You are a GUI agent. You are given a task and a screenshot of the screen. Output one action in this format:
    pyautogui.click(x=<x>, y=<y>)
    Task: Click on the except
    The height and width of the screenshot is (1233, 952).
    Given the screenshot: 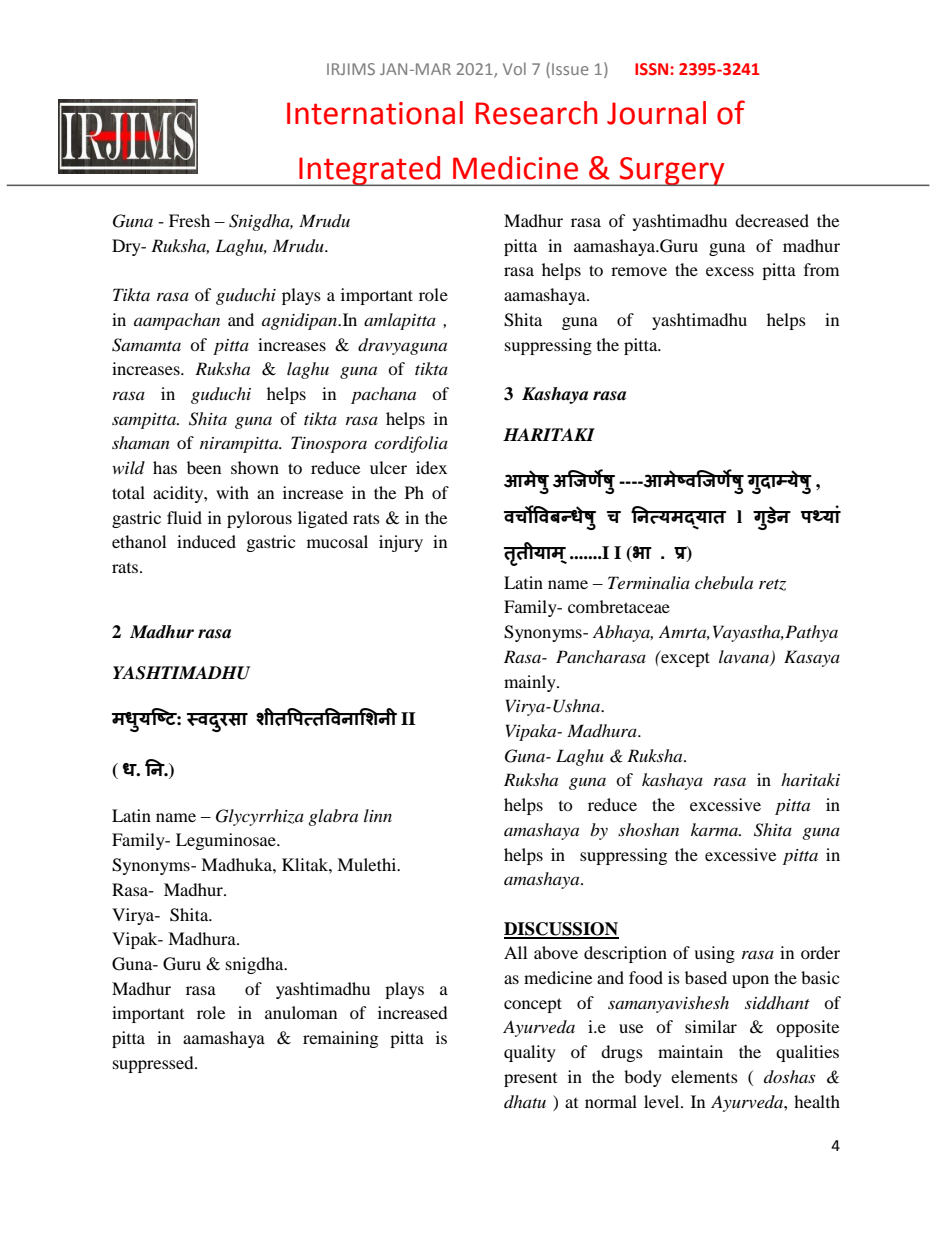 What is the action you would take?
    pyautogui.click(x=684, y=659)
